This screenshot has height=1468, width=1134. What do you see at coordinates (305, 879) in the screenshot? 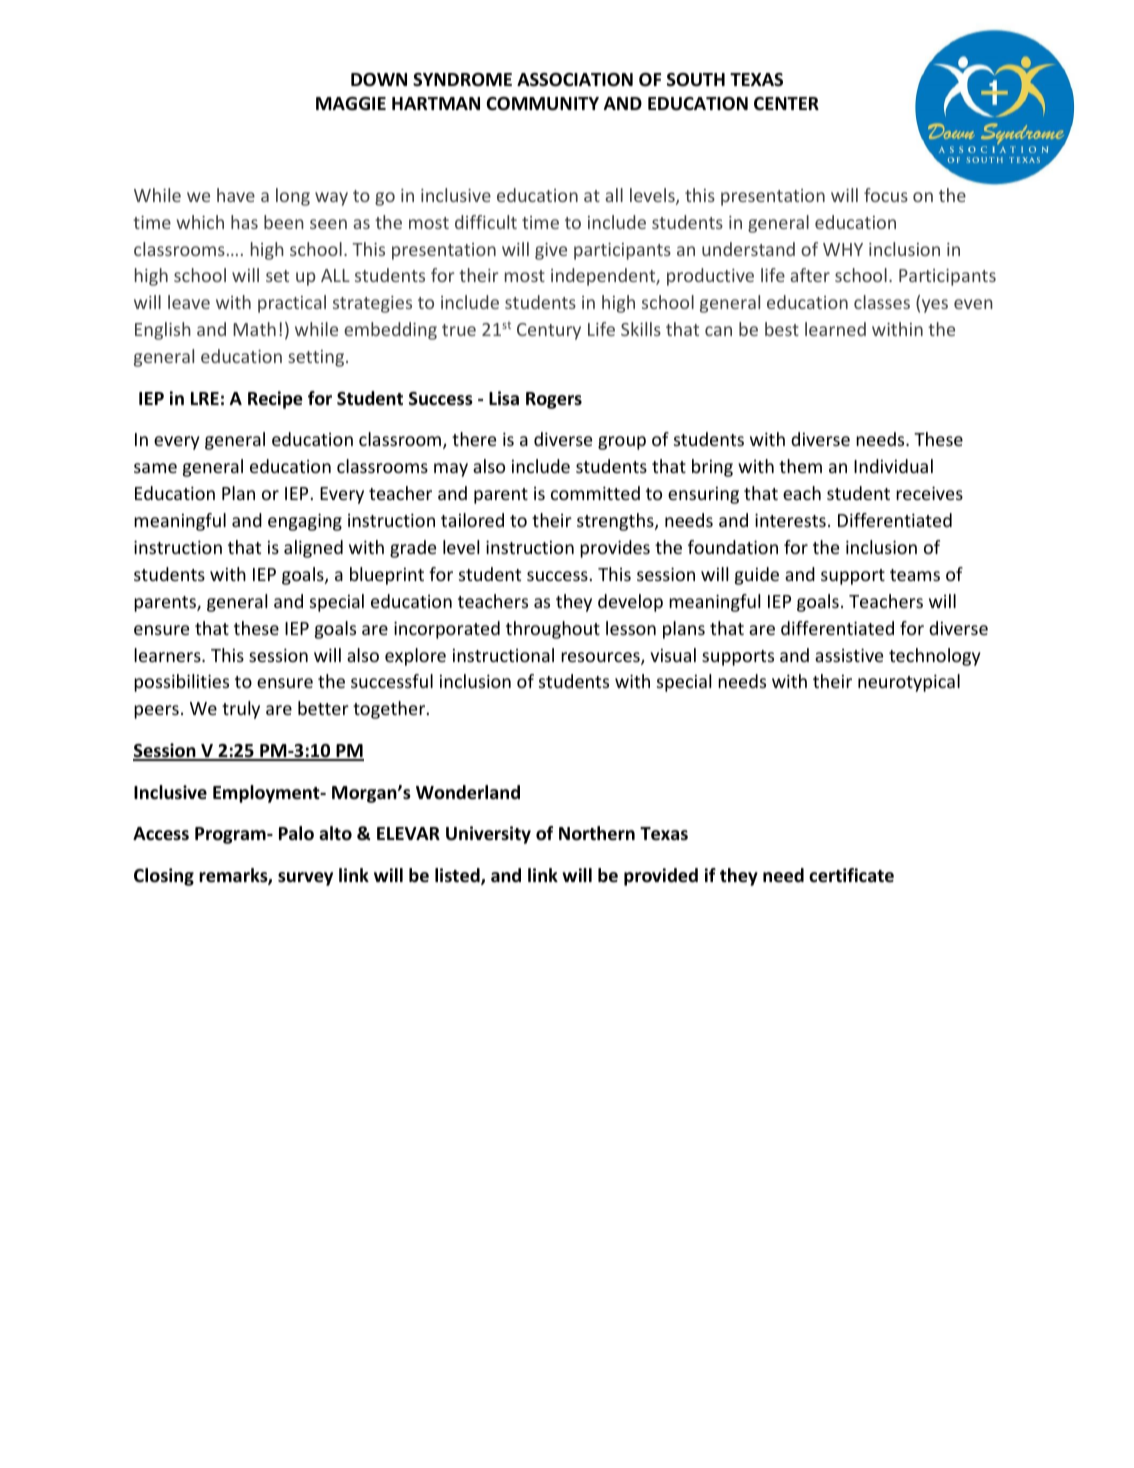
I see `survey` at bounding box center [305, 879].
